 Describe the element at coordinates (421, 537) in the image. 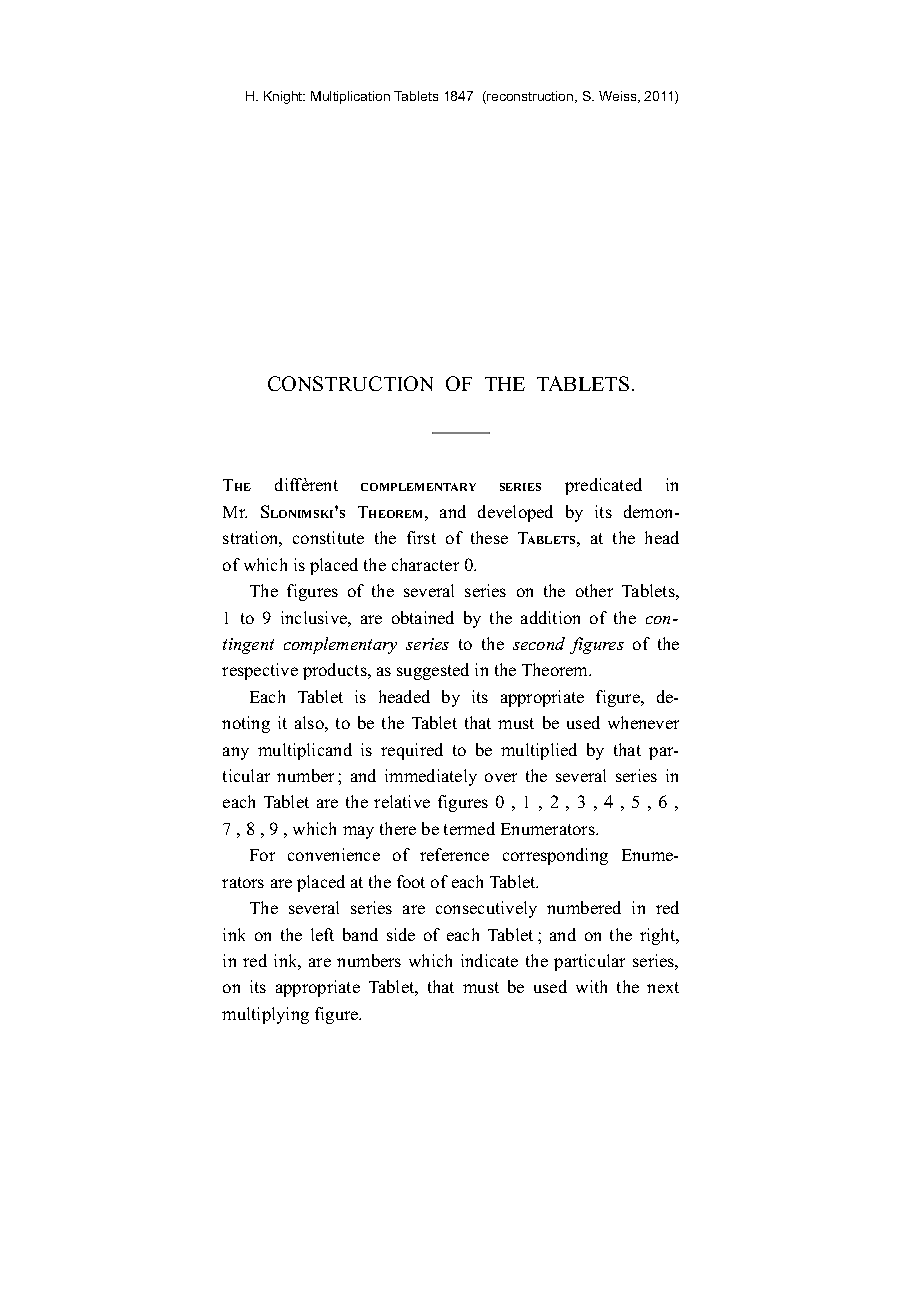

I see `first` at that location.
